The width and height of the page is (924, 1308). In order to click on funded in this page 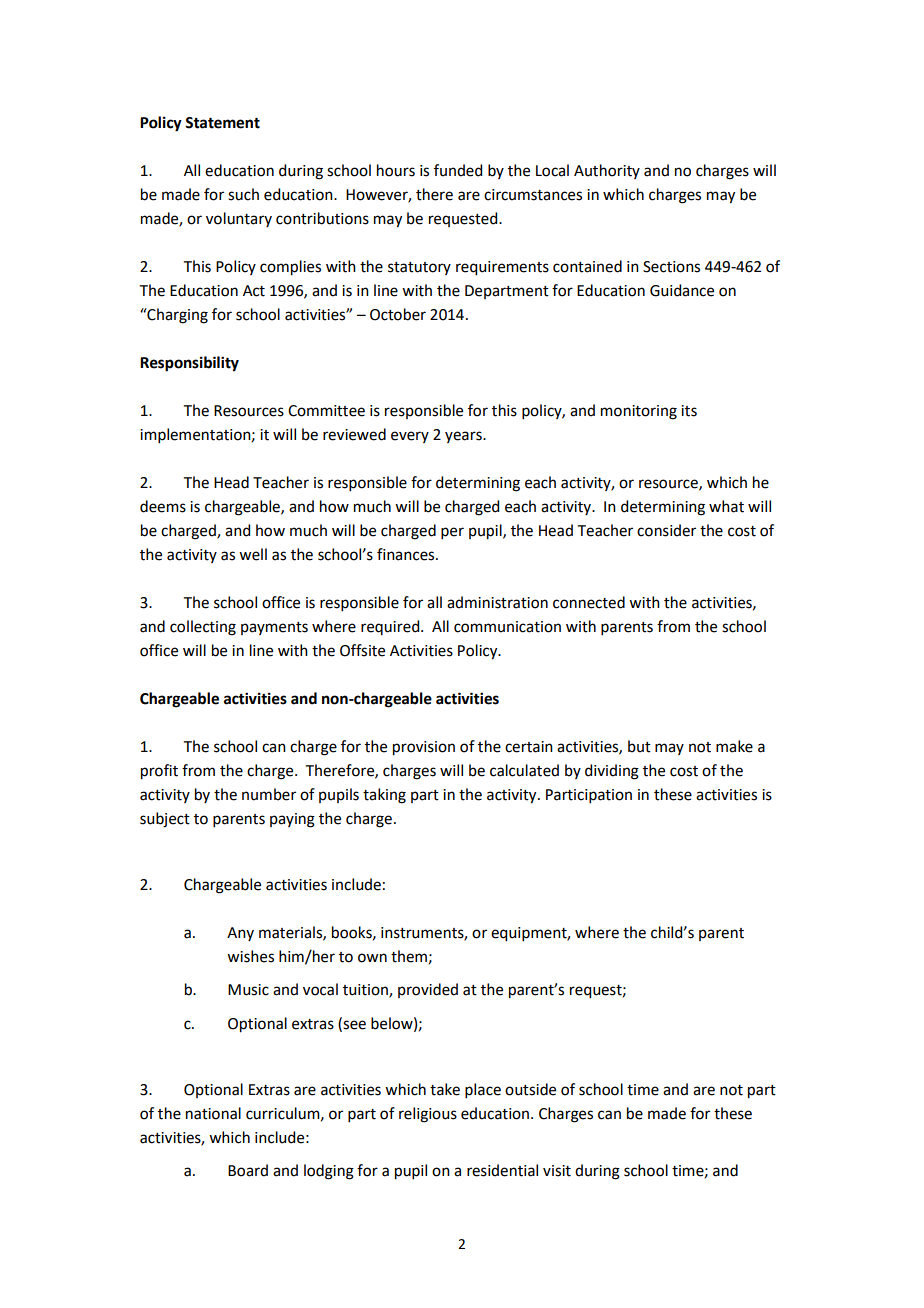, I will do `click(458, 170)`.
